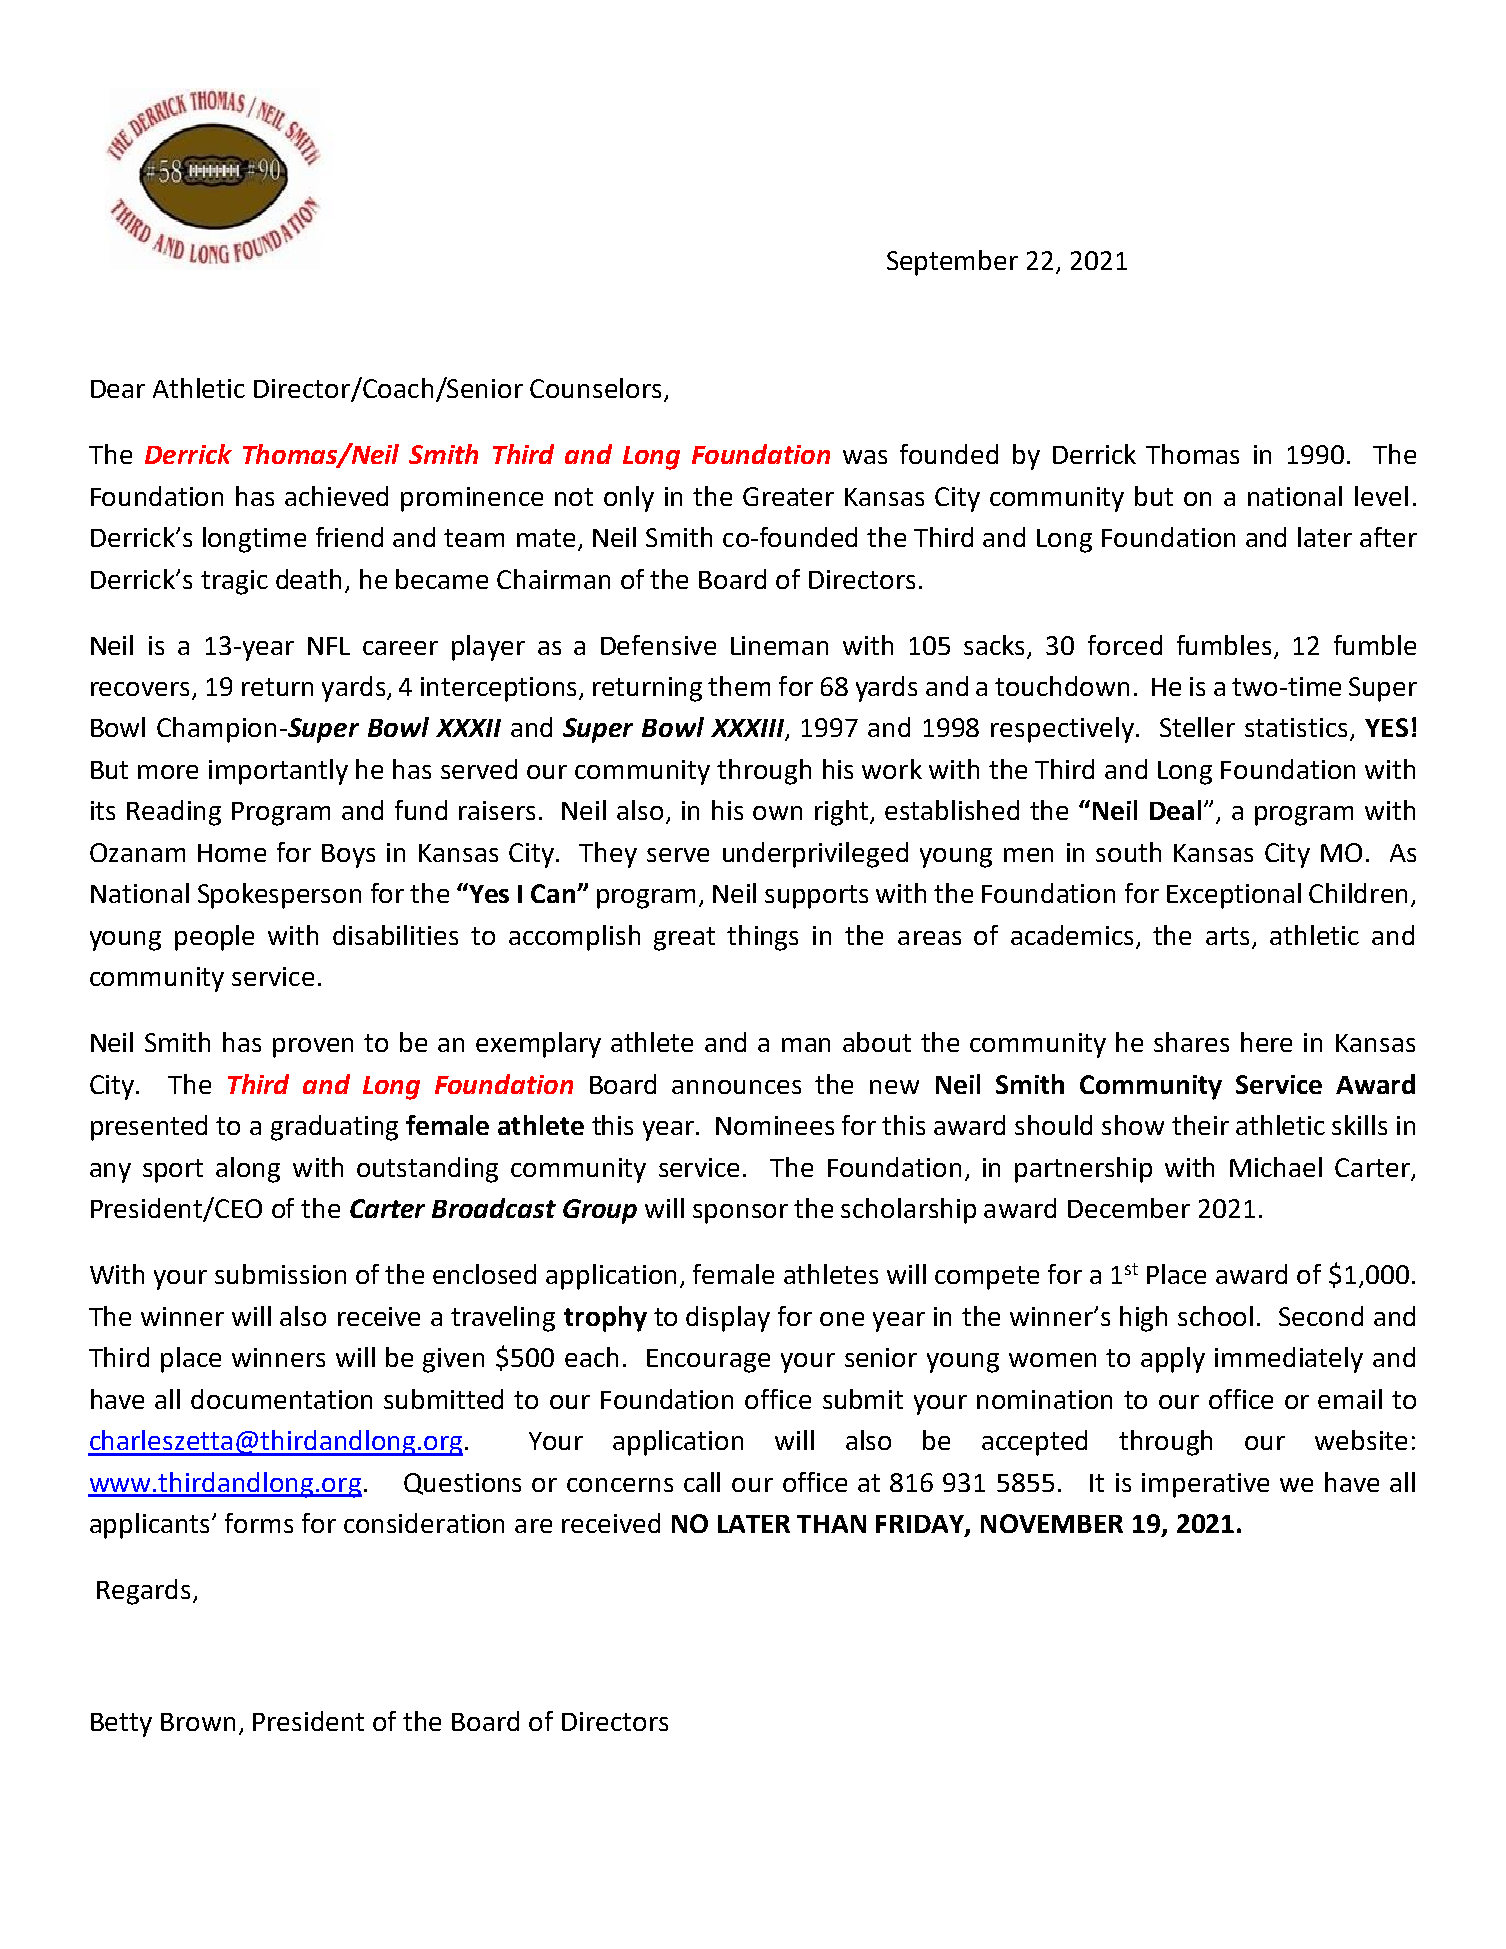 This screenshot has width=1506, height=1949. I want to click on Counselors, so click(595, 388).
